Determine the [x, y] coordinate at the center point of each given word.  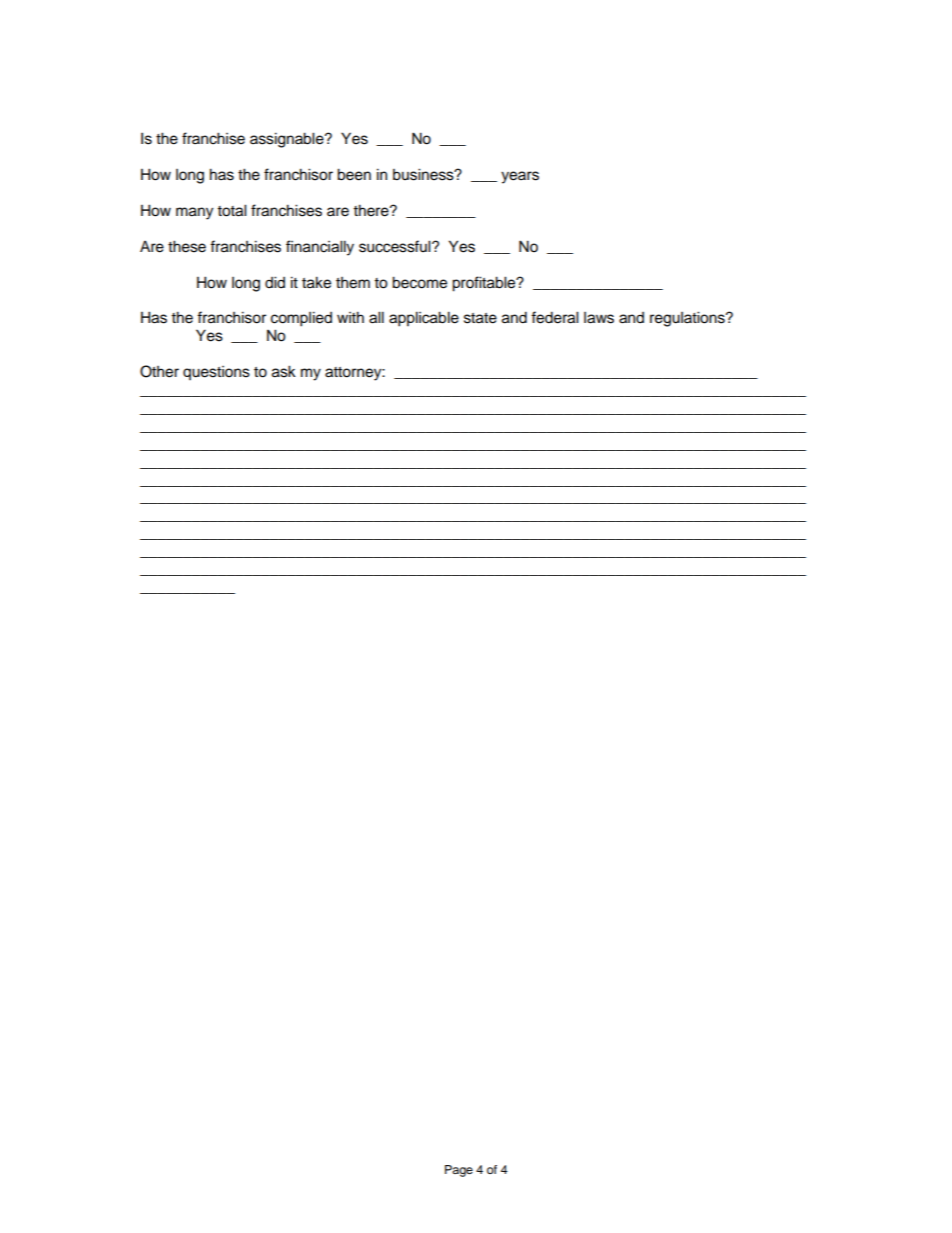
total [232, 210]
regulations [688, 319]
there [372, 210]
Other [159, 371]
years [520, 177]
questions [216, 373]
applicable [424, 319]
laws [599, 318]
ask [284, 371]
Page [459, 1171]
